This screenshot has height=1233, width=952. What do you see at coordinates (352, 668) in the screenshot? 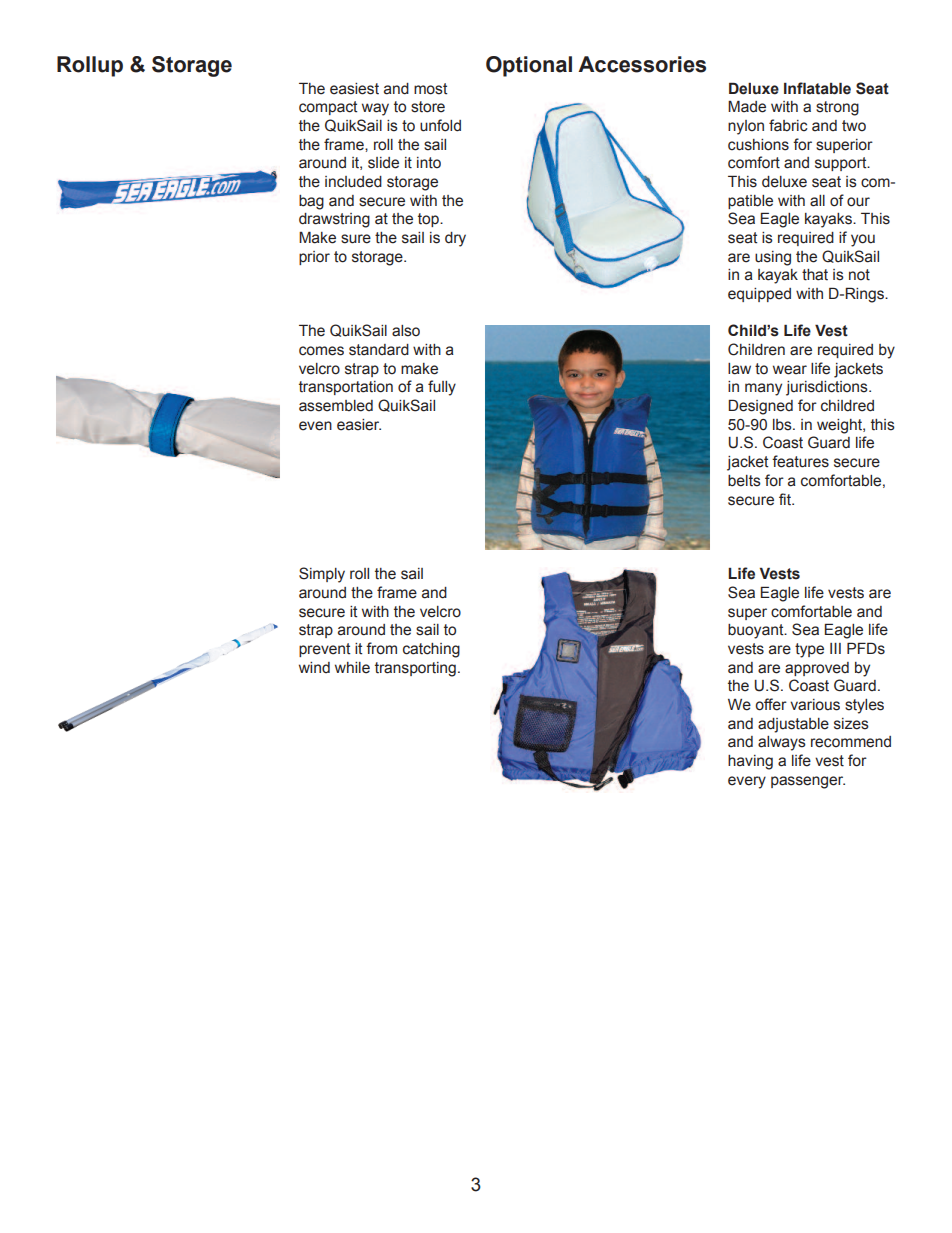
I see `while` at bounding box center [352, 668].
